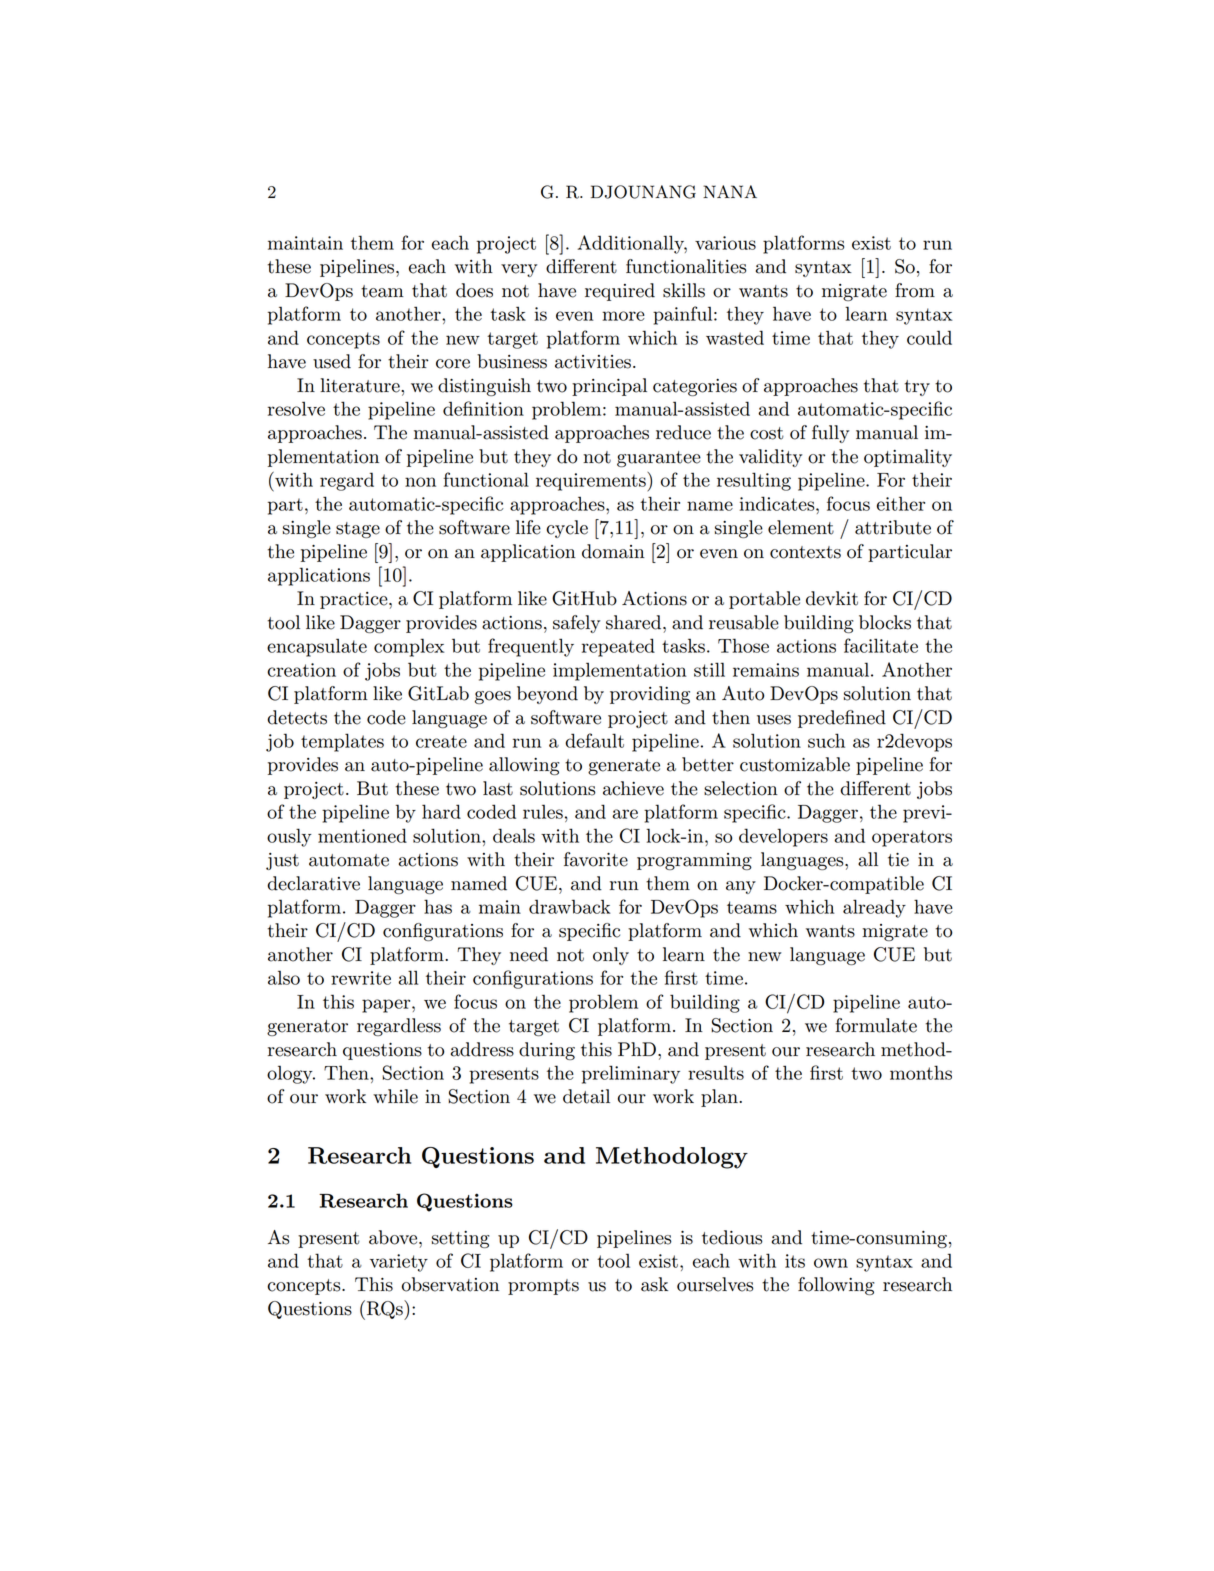 The image size is (1214, 1571). Describe the element at coordinates (912, 838) in the image. I see `operators` at that location.
